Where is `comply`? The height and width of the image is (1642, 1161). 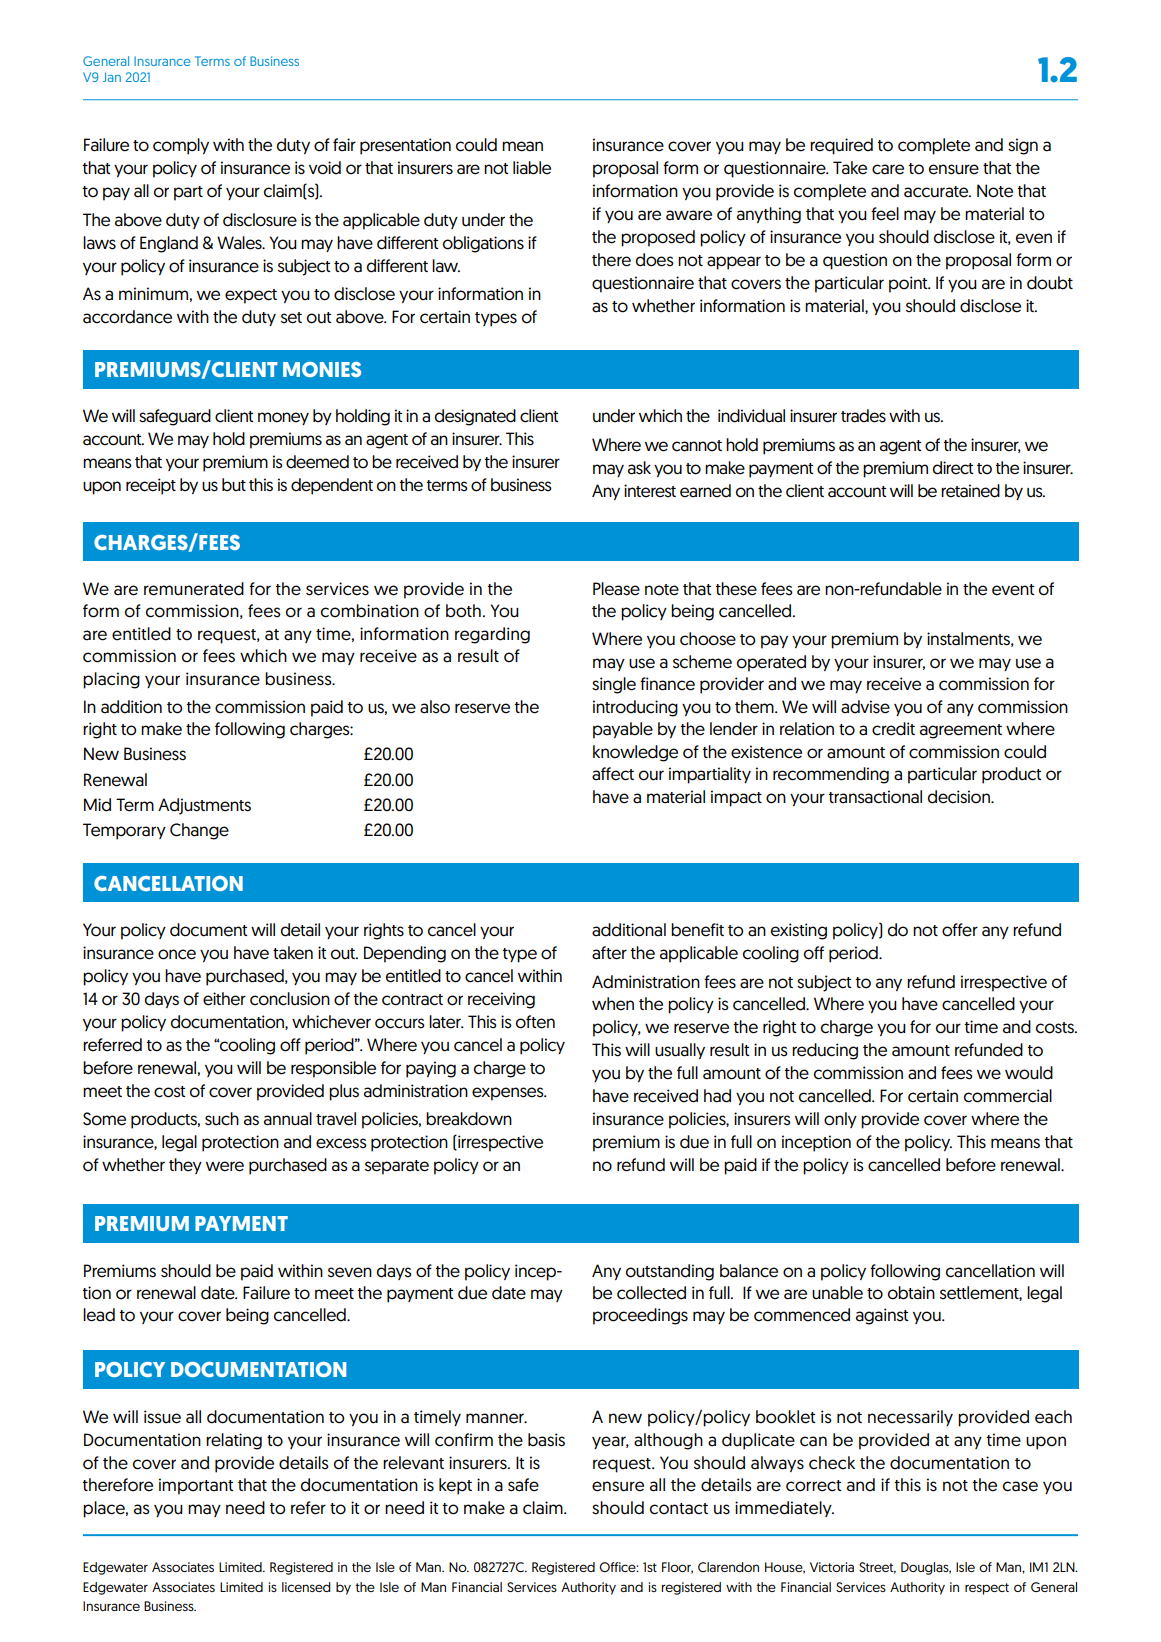 comply is located at coordinates (181, 146).
